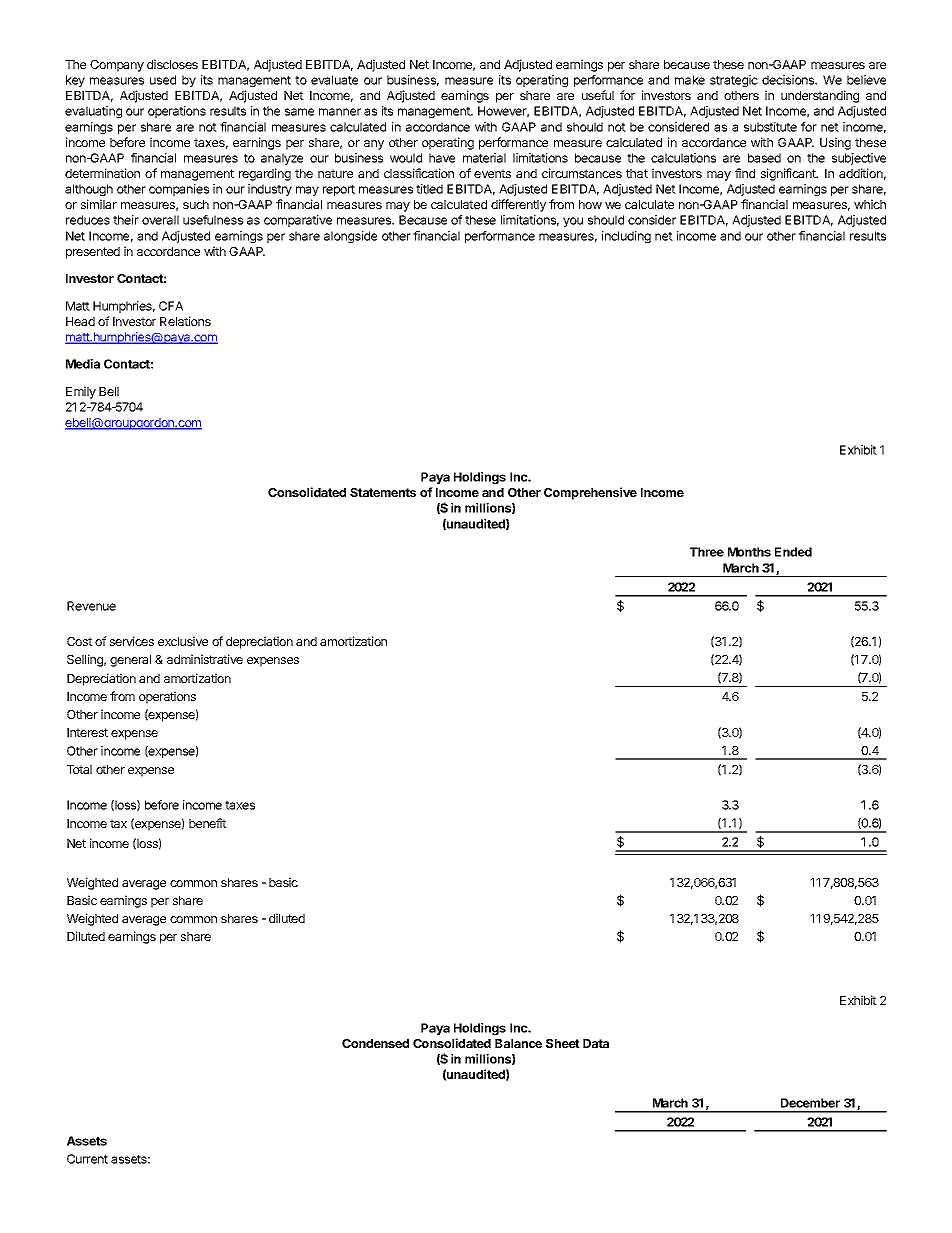 Image resolution: width=952 pixels, height=1233 pixels. Describe the element at coordinates (163, 80) in the screenshot. I see `used` at that location.
